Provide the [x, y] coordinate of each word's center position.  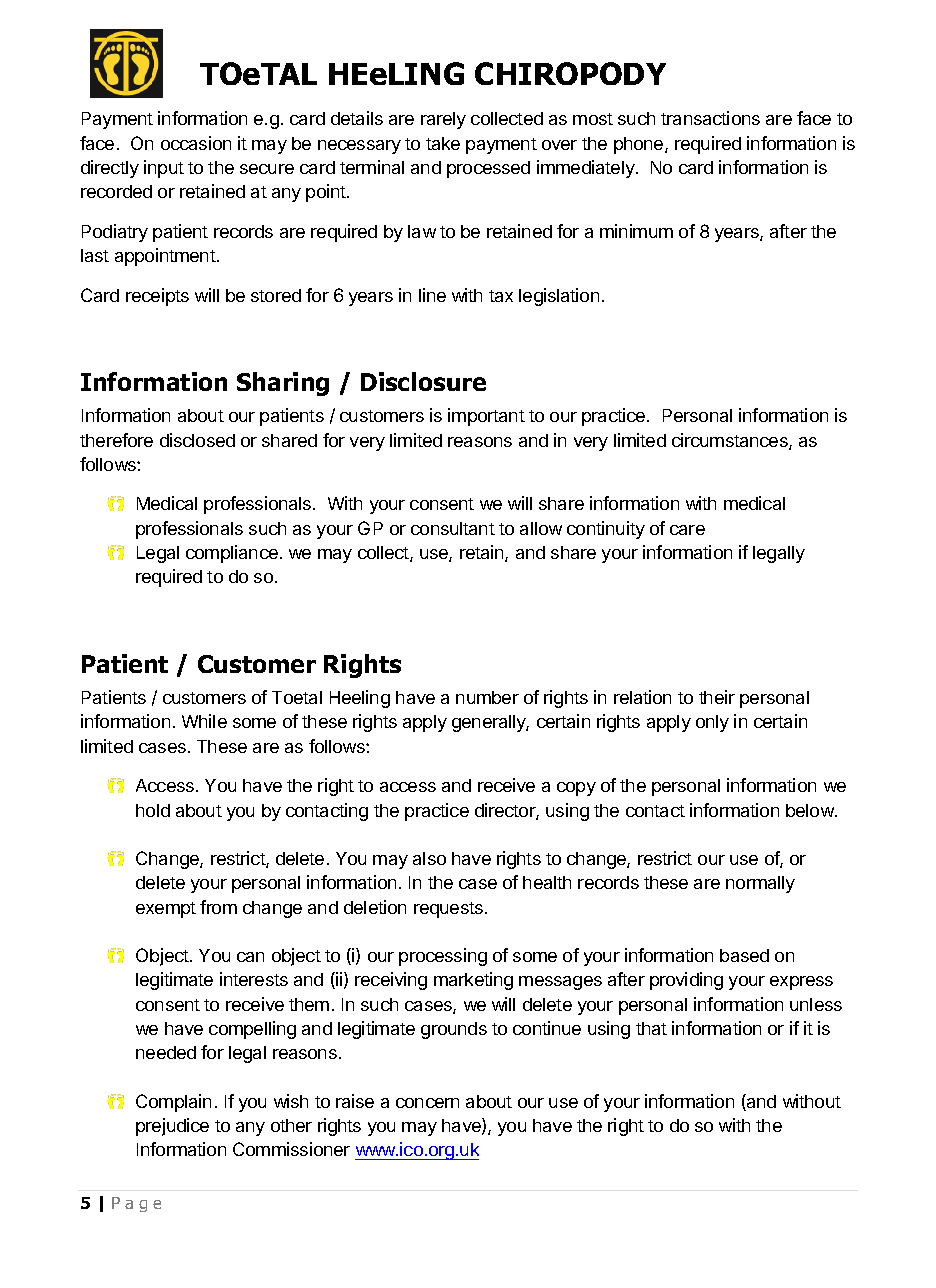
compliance [232, 554]
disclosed [197, 440]
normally [760, 884]
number [487, 697]
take [443, 143]
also [429, 858]
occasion [196, 143]
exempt [166, 910]
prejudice [172, 1127]
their [717, 697]
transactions [710, 118]
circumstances [731, 441]
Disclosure [423, 381]
